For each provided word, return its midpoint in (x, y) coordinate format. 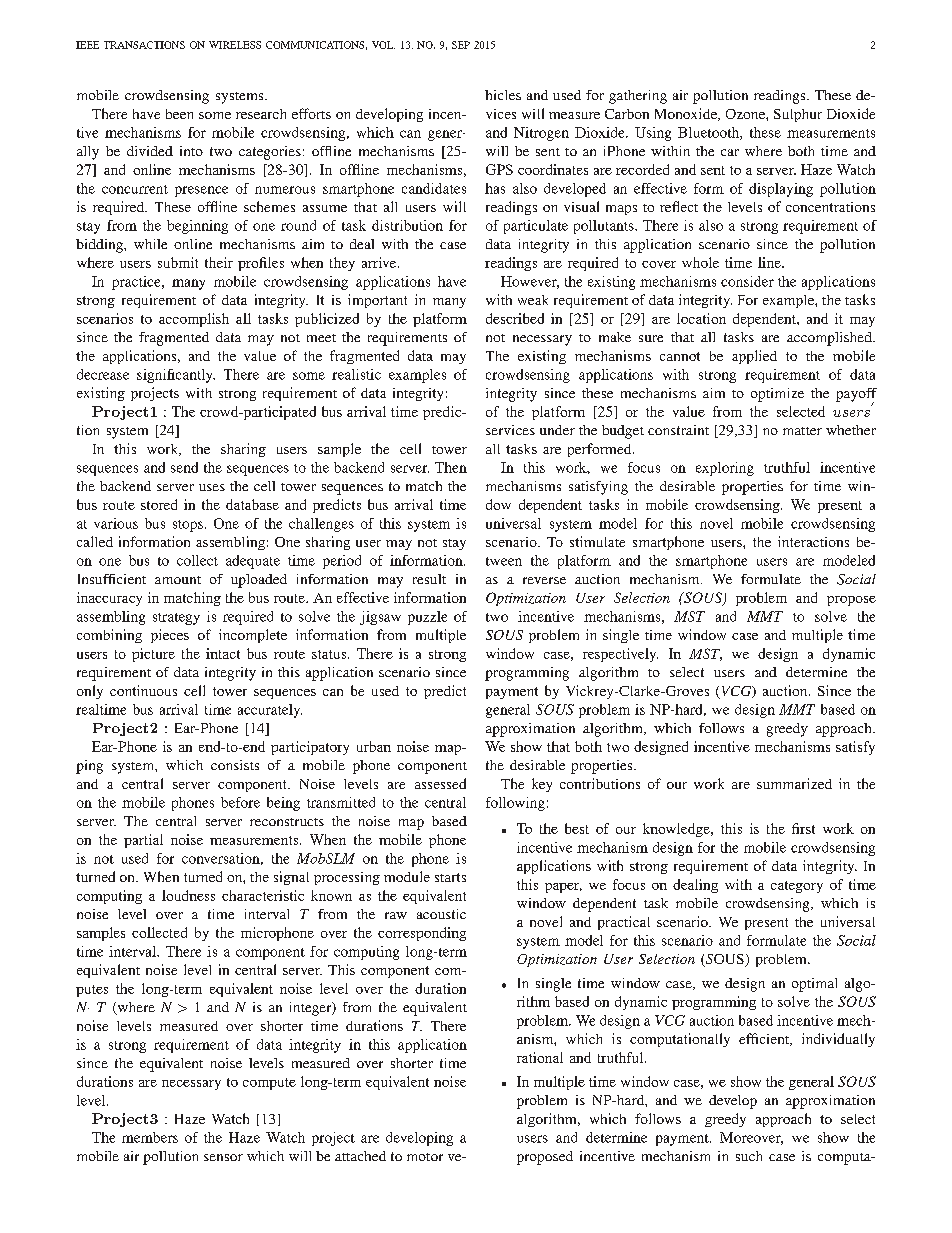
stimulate (597, 541)
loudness (188, 895)
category (797, 887)
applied (754, 357)
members (150, 1137)
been (179, 114)
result (429, 579)
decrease (103, 374)
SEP (461, 45)
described (515, 318)
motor (425, 1157)
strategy (176, 619)
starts (450, 877)
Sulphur (798, 115)
